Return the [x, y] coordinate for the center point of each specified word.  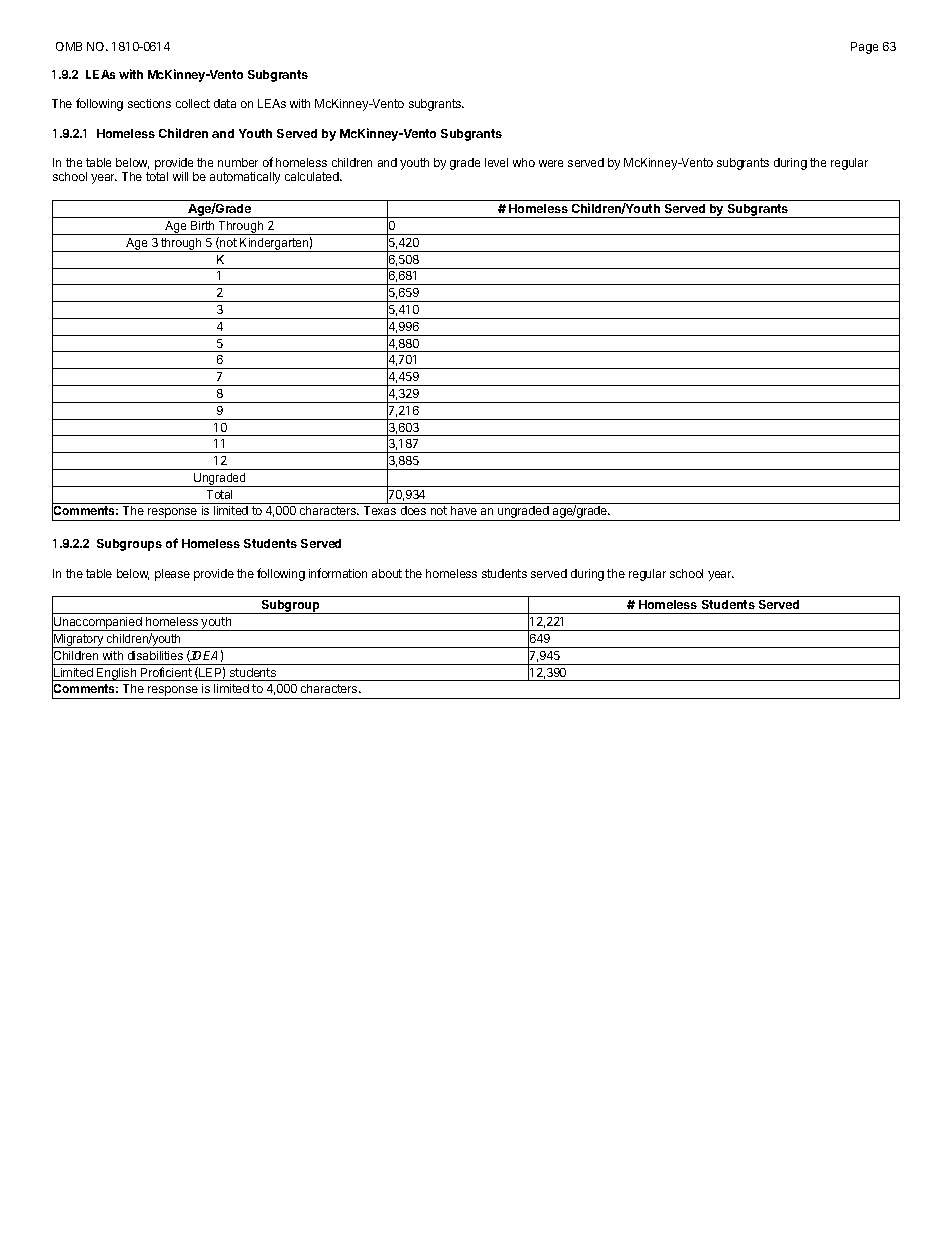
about [387, 573]
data [225, 103]
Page [864, 48]
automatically [245, 178]
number [238, 162]
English [117, 674]
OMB [69, 46]
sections [149, 103]
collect [193, 103]
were [551, 163]
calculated [313, 176]
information [338, 573]
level [496, 162]
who [524, 162]
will [180, 176]
